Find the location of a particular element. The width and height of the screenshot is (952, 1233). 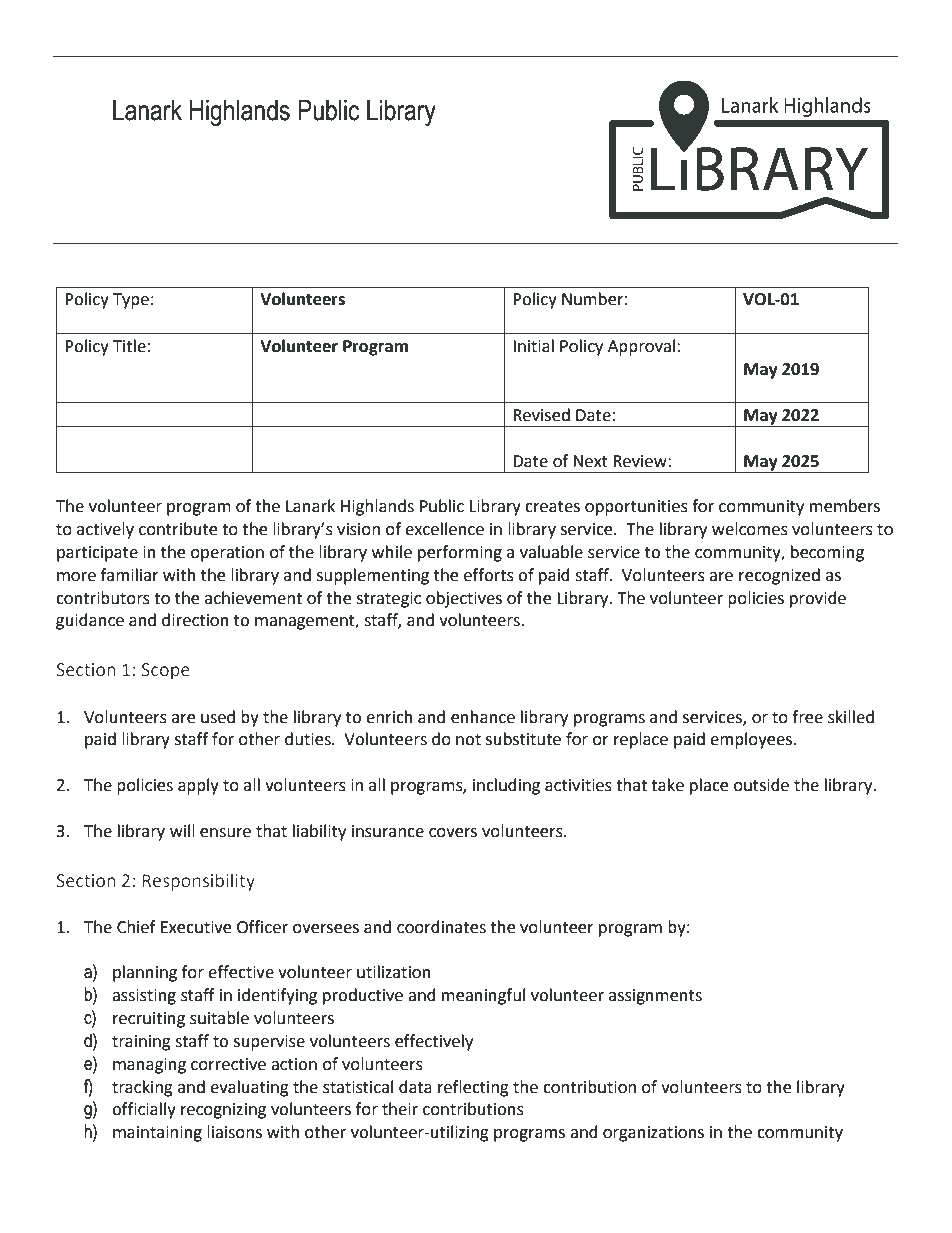

organizations is located at coordinates (653, 1134).
